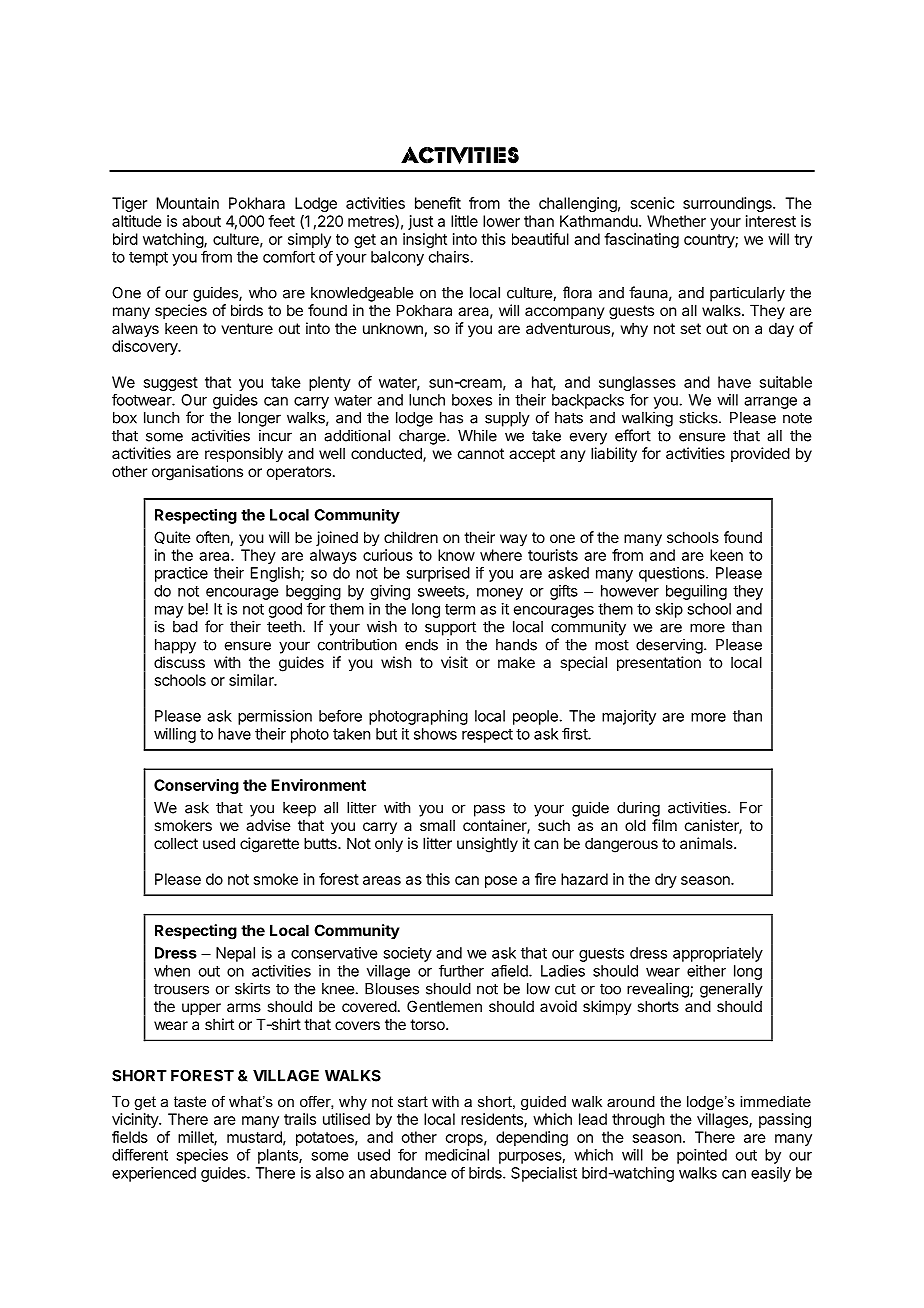 The height and width of the page is (1308, 924). What do you see at coordinates (702, 1156) in the page?
I see `pointed` at bounding box center [702, 1156].
